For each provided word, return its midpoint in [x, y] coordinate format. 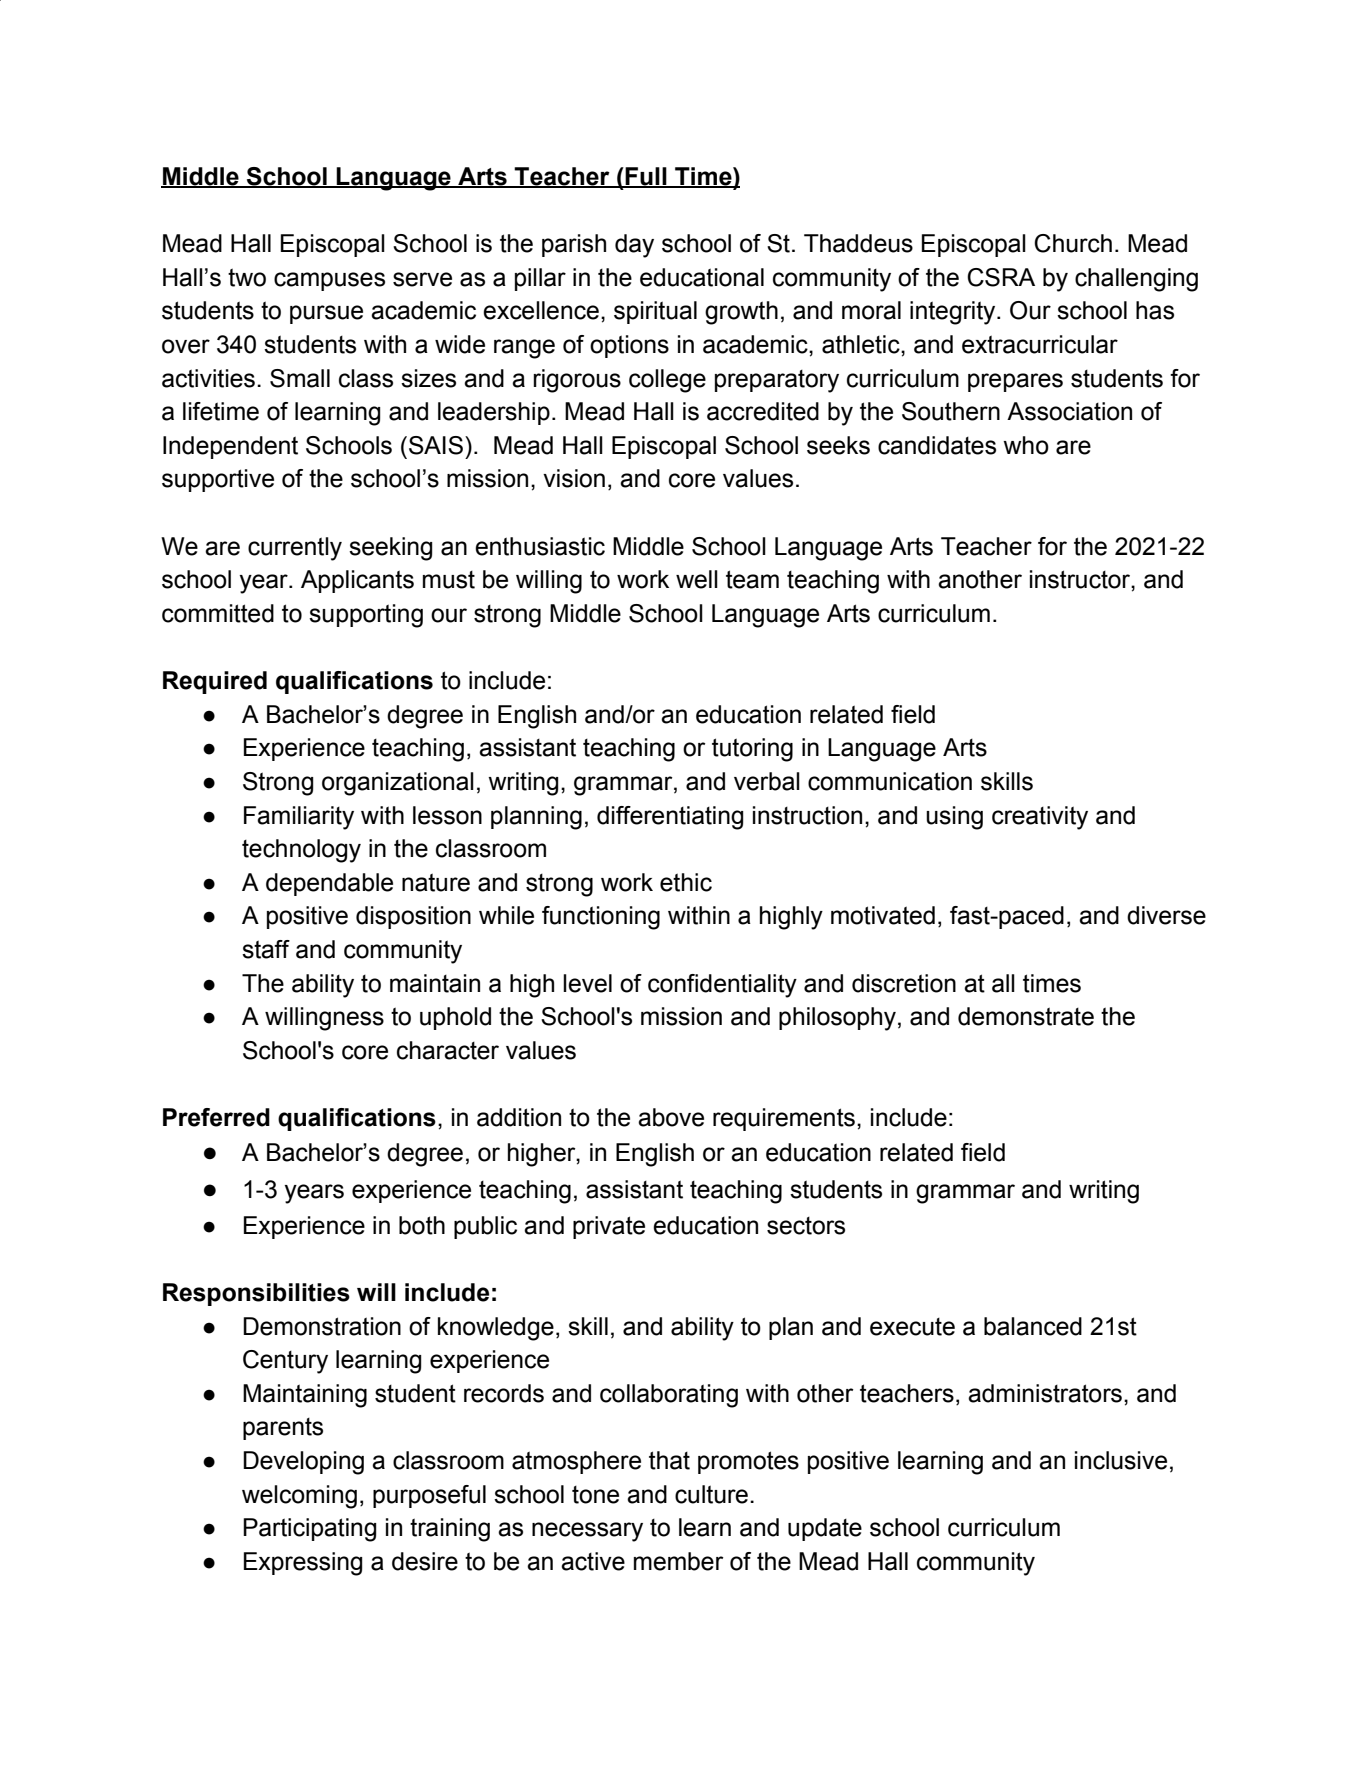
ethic [686, 882]
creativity [1040, 818]
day [634, 246]
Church [1073, 243]
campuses [329, 281]
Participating [309, 1530]
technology [301, 851]
